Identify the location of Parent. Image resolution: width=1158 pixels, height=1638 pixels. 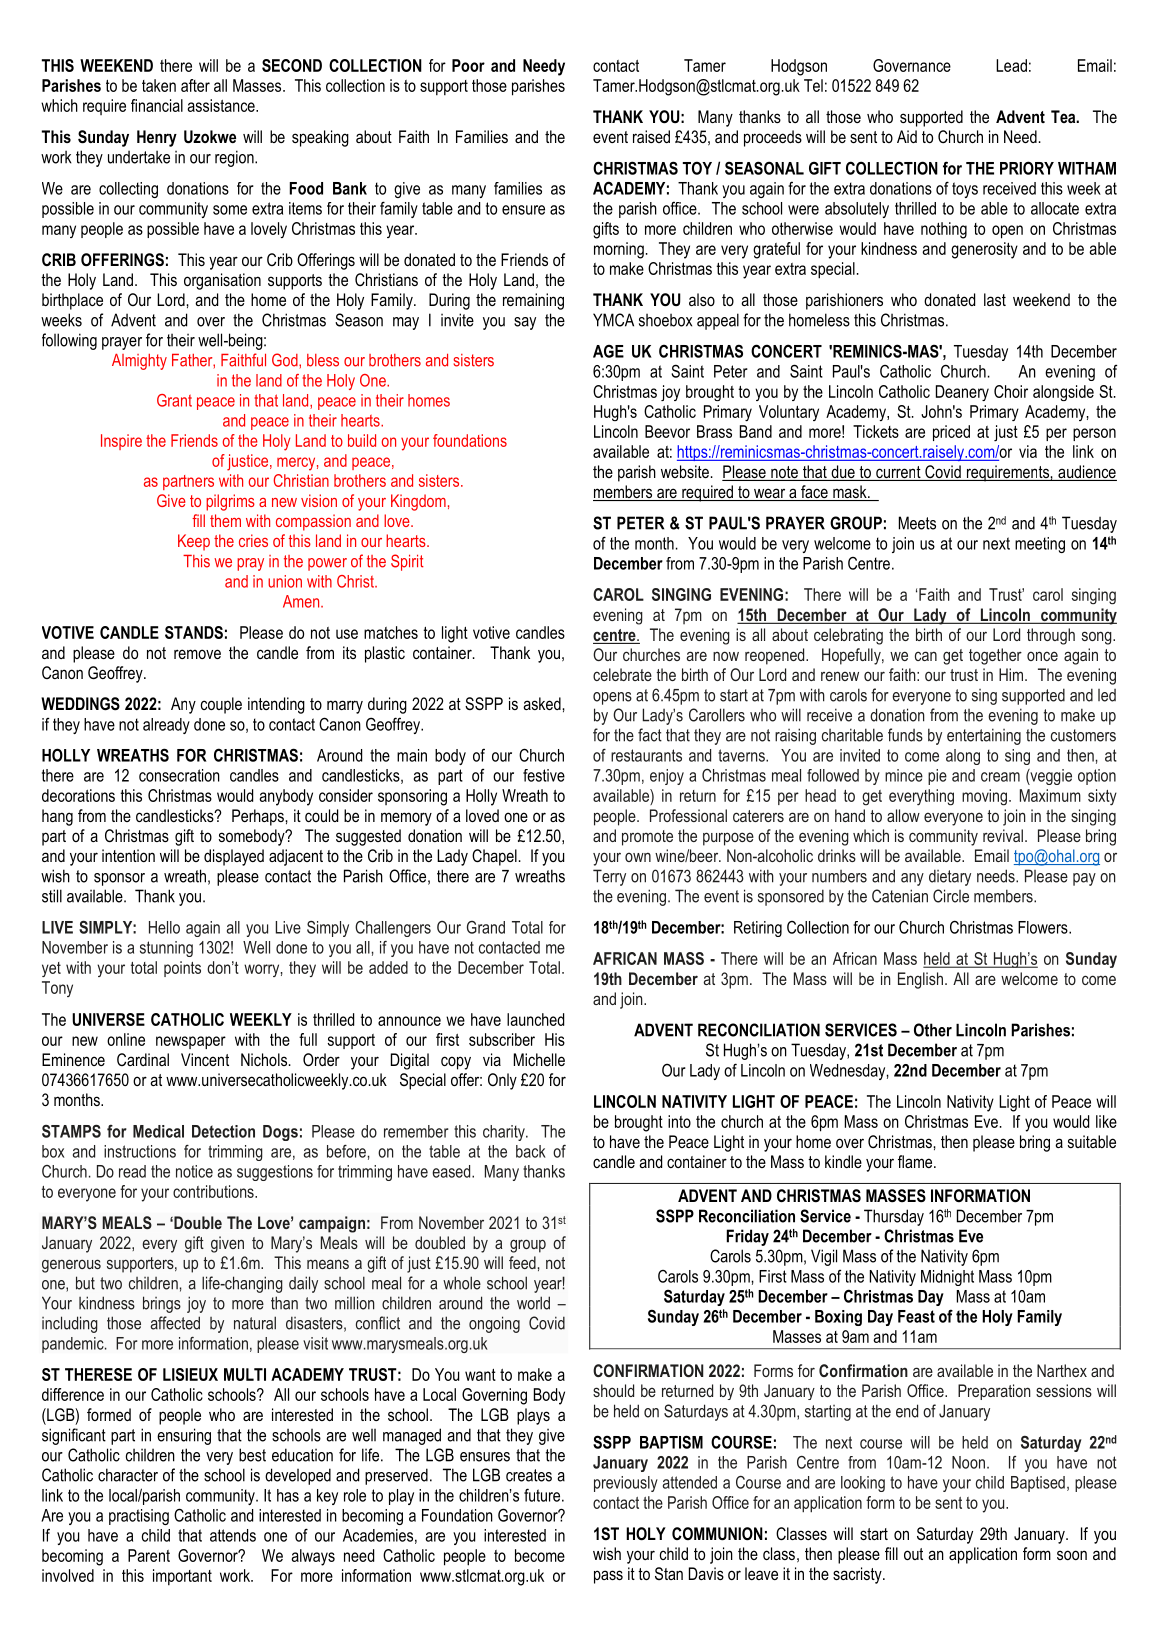
(149, 1555).
